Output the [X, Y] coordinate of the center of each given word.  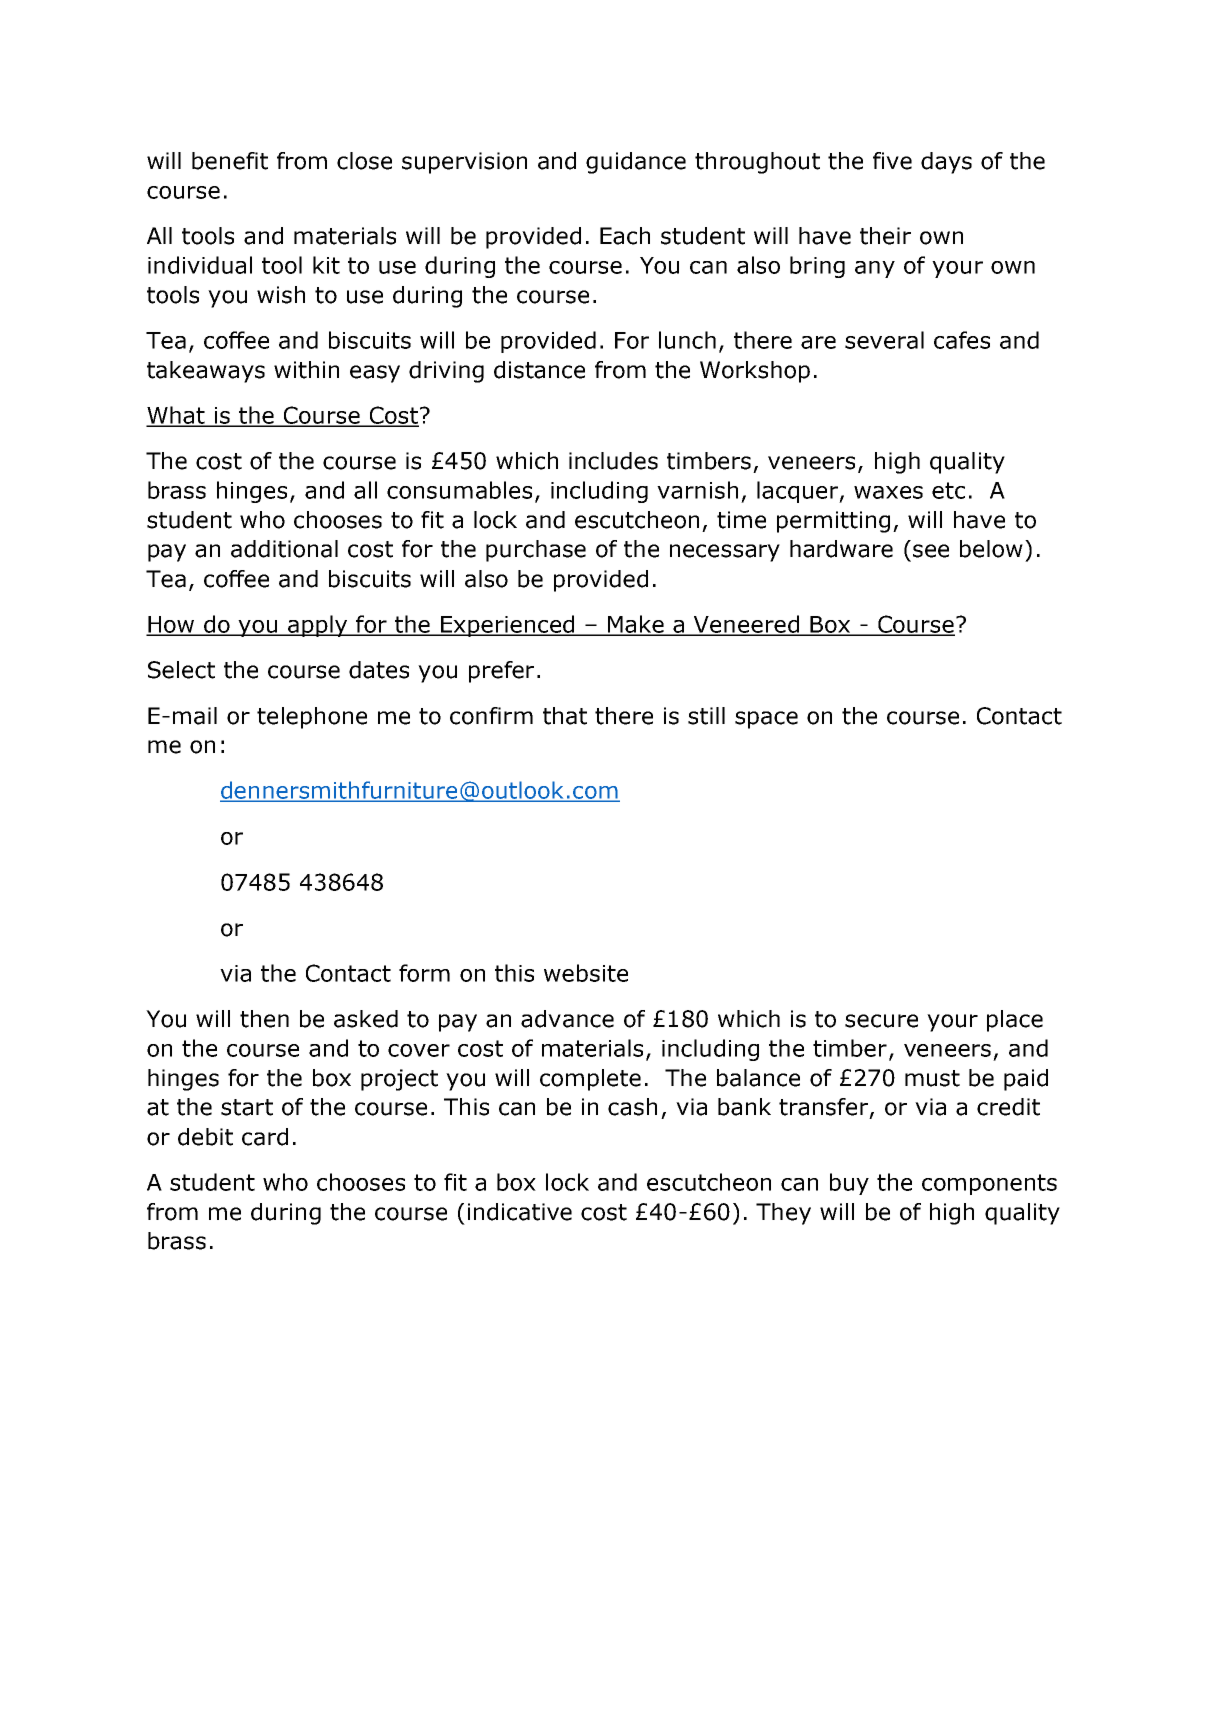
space [766, 720]
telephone [312, 718]
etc [948, 490]
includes [613, 461]
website [586, 973]
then [264, 1019]
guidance [636, 163]
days [946, 163]
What [176, 416]
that [565, 716]
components [989, 1184]
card [265, 1137]
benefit [230, 161]
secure [881, 1021]
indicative [520, 1212]
